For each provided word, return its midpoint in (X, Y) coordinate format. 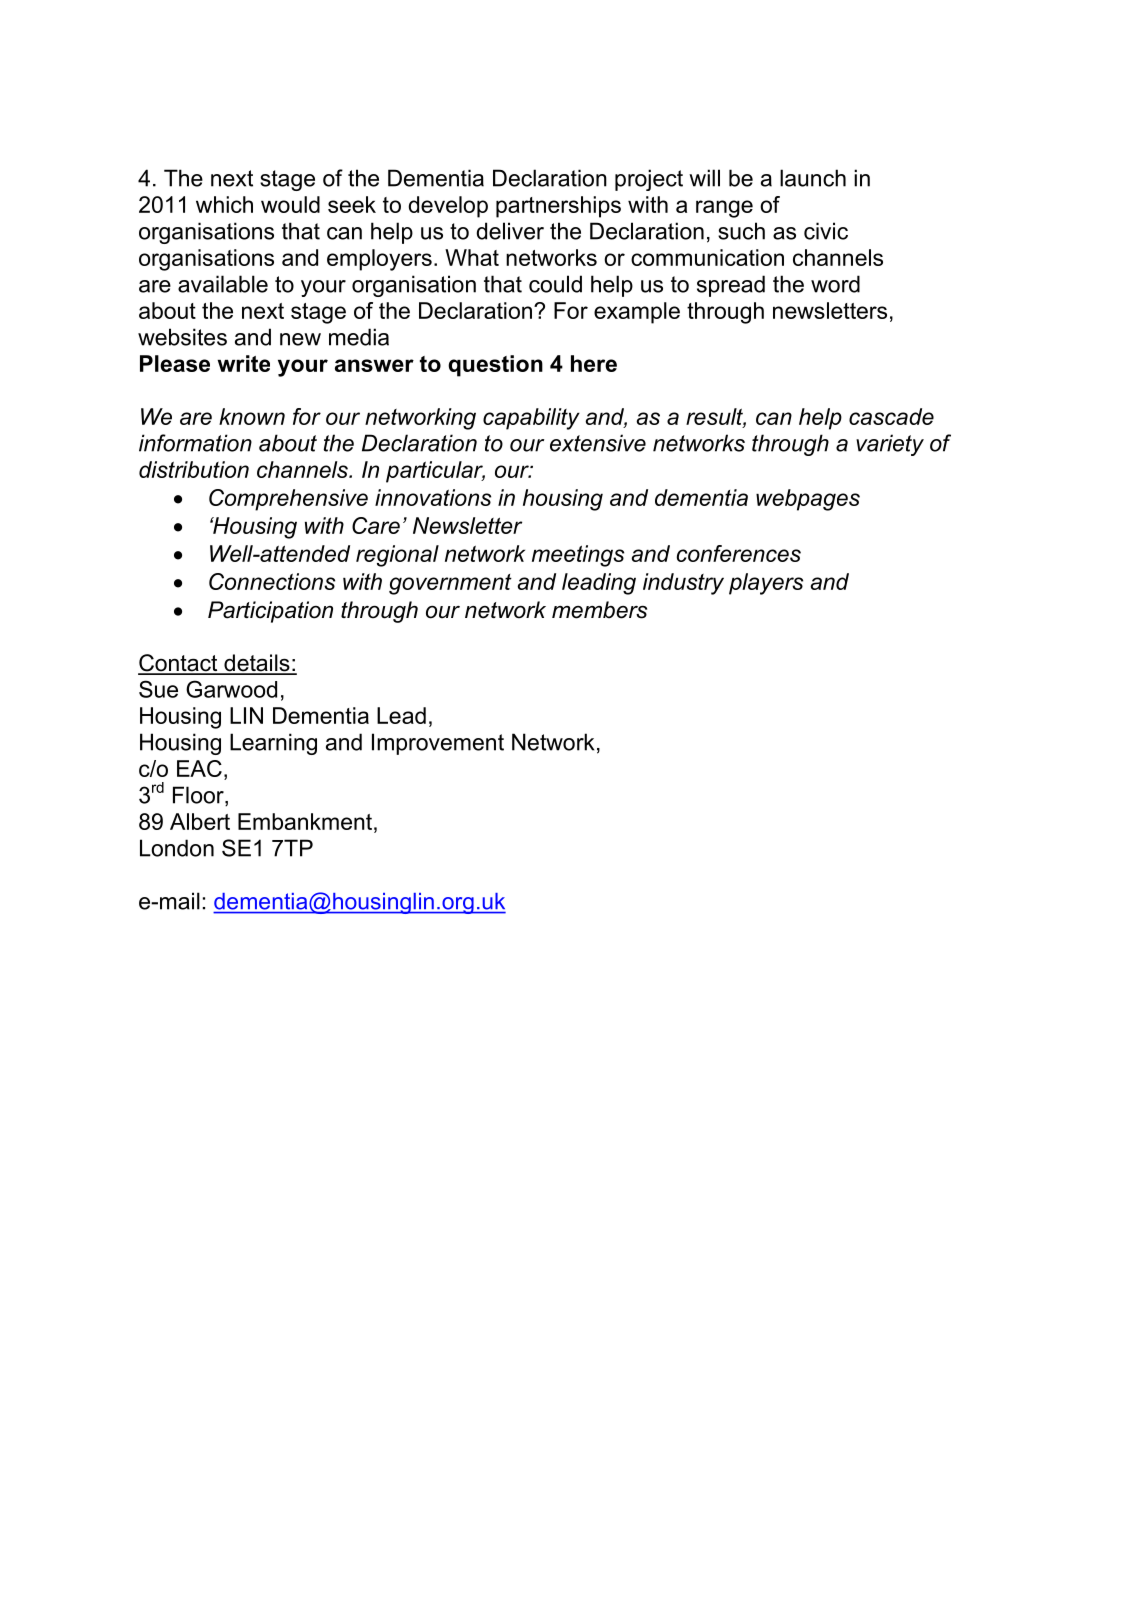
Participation (270, 612)
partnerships (558, 207)
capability (531, 419)
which (224, 204)
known (252, 416)
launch (813, 178)
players (766, 584)
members (599, 610)
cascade (891, 416)
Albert (200, 821)
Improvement (438, 744)
